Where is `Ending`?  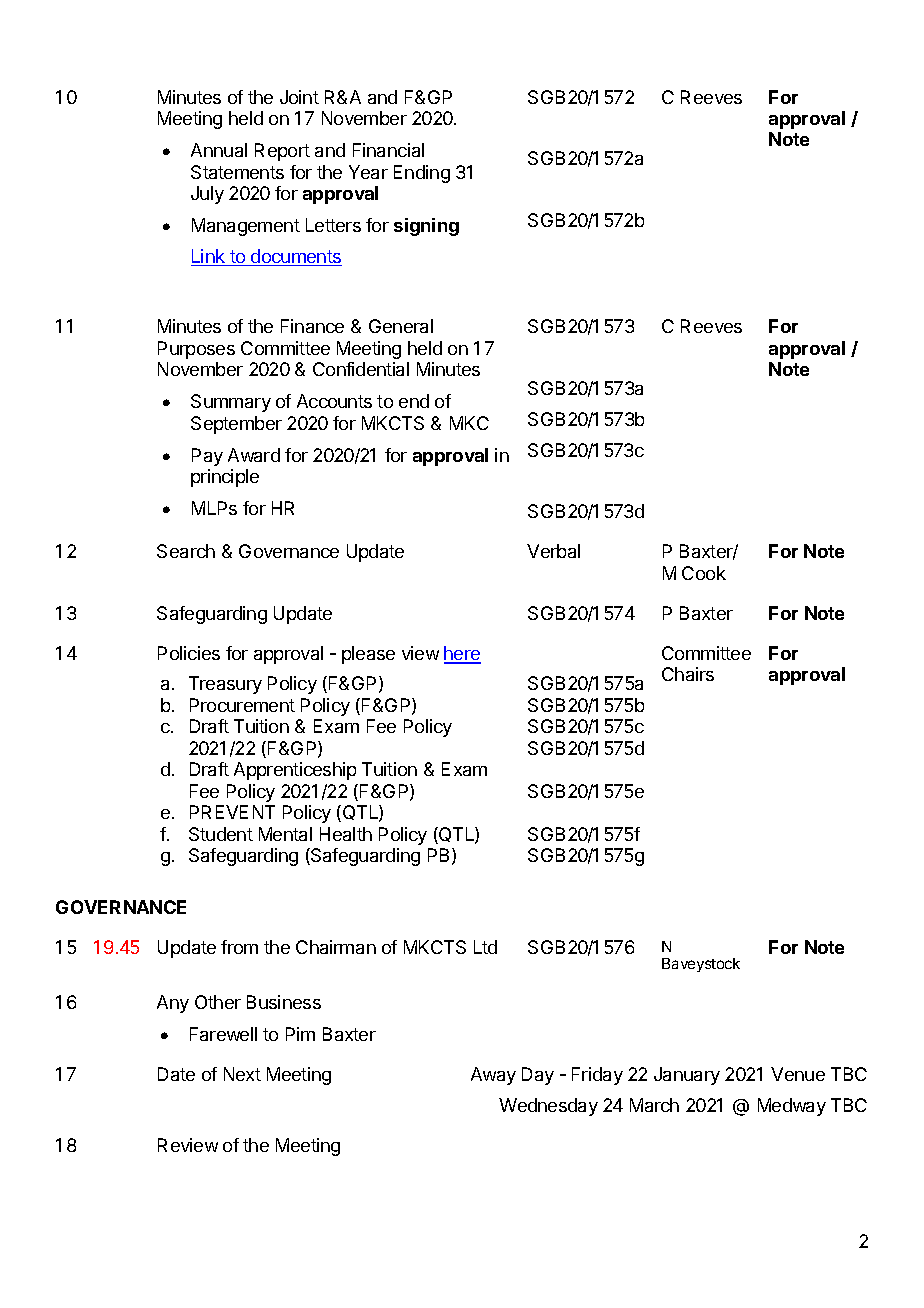 Ending is located at coordinates (422, 174).
